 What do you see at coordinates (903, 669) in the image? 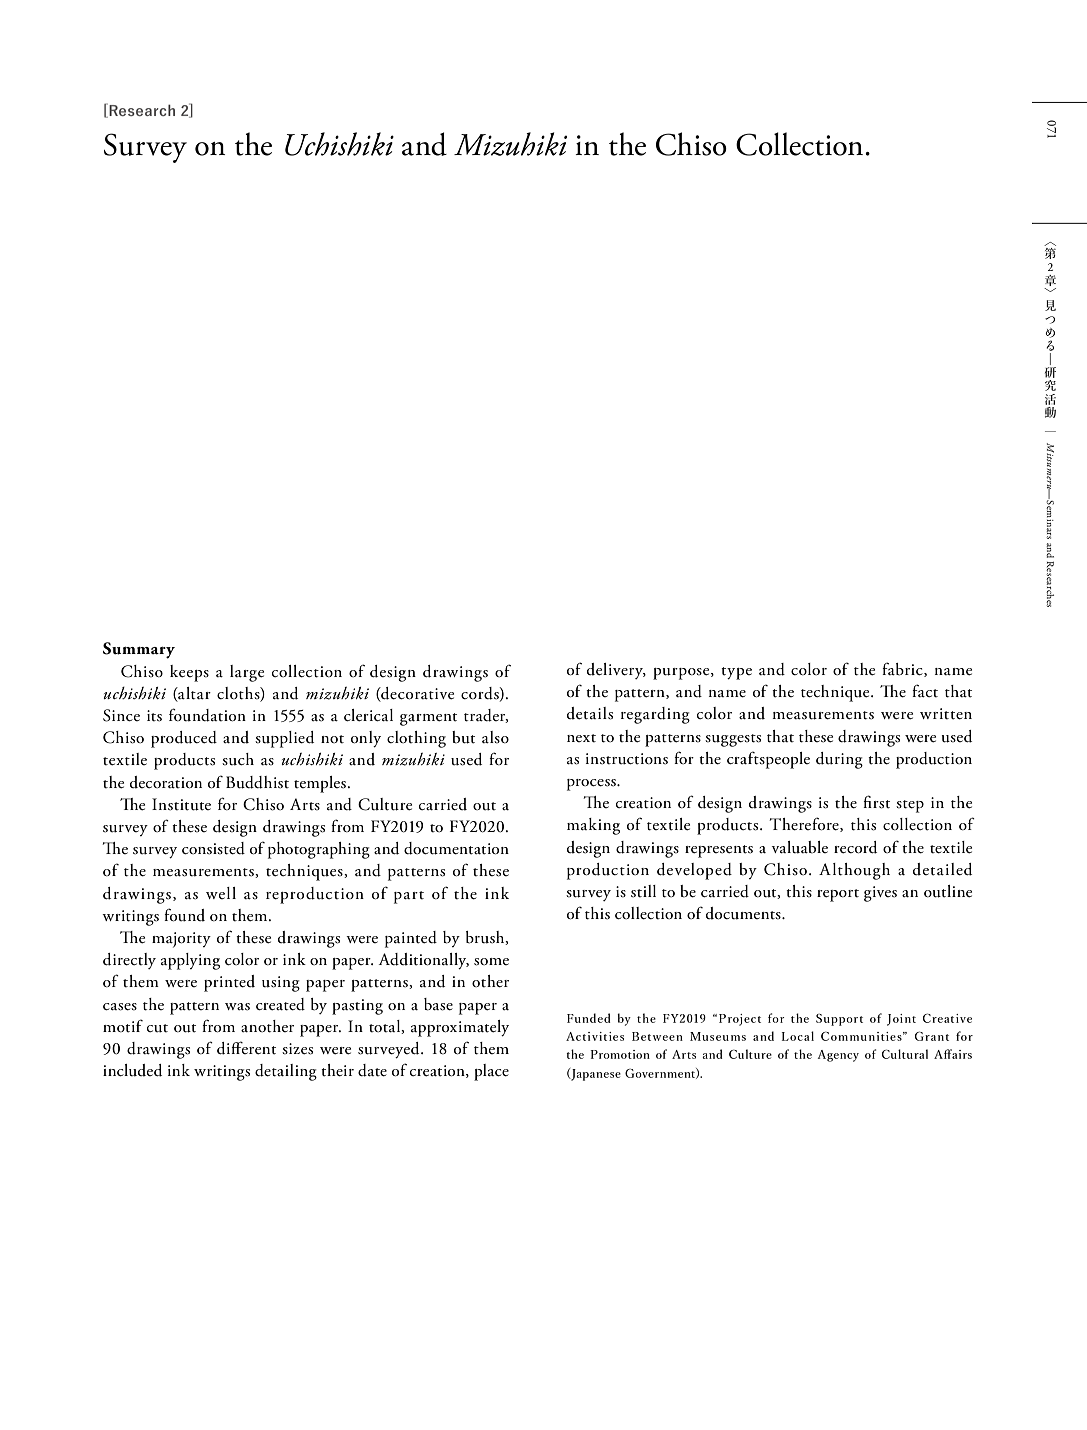
I see `fabric` at bounding box center [903, 669].
